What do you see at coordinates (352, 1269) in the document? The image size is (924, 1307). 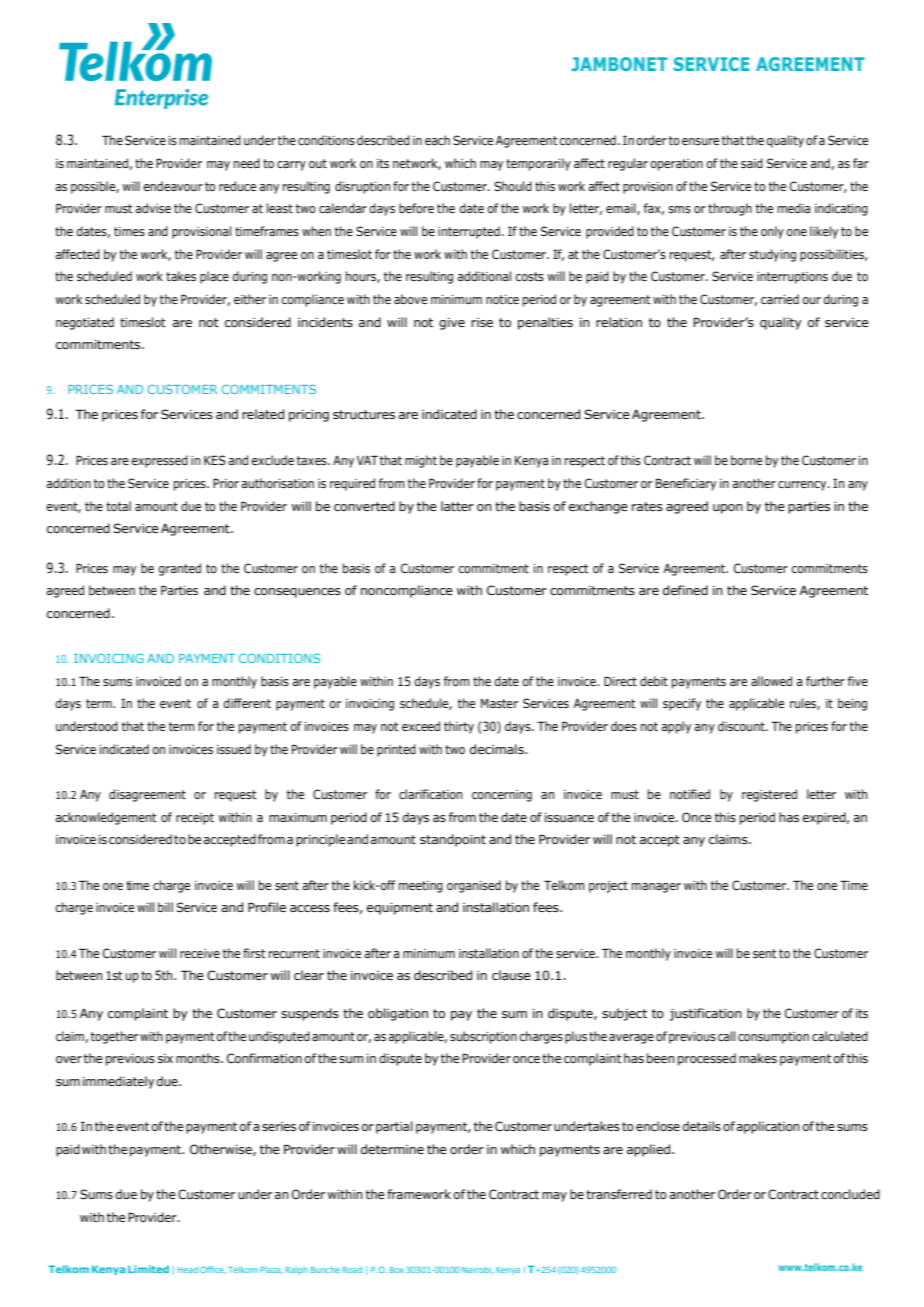 I see `Road` at bounding box center [352, 1269].
